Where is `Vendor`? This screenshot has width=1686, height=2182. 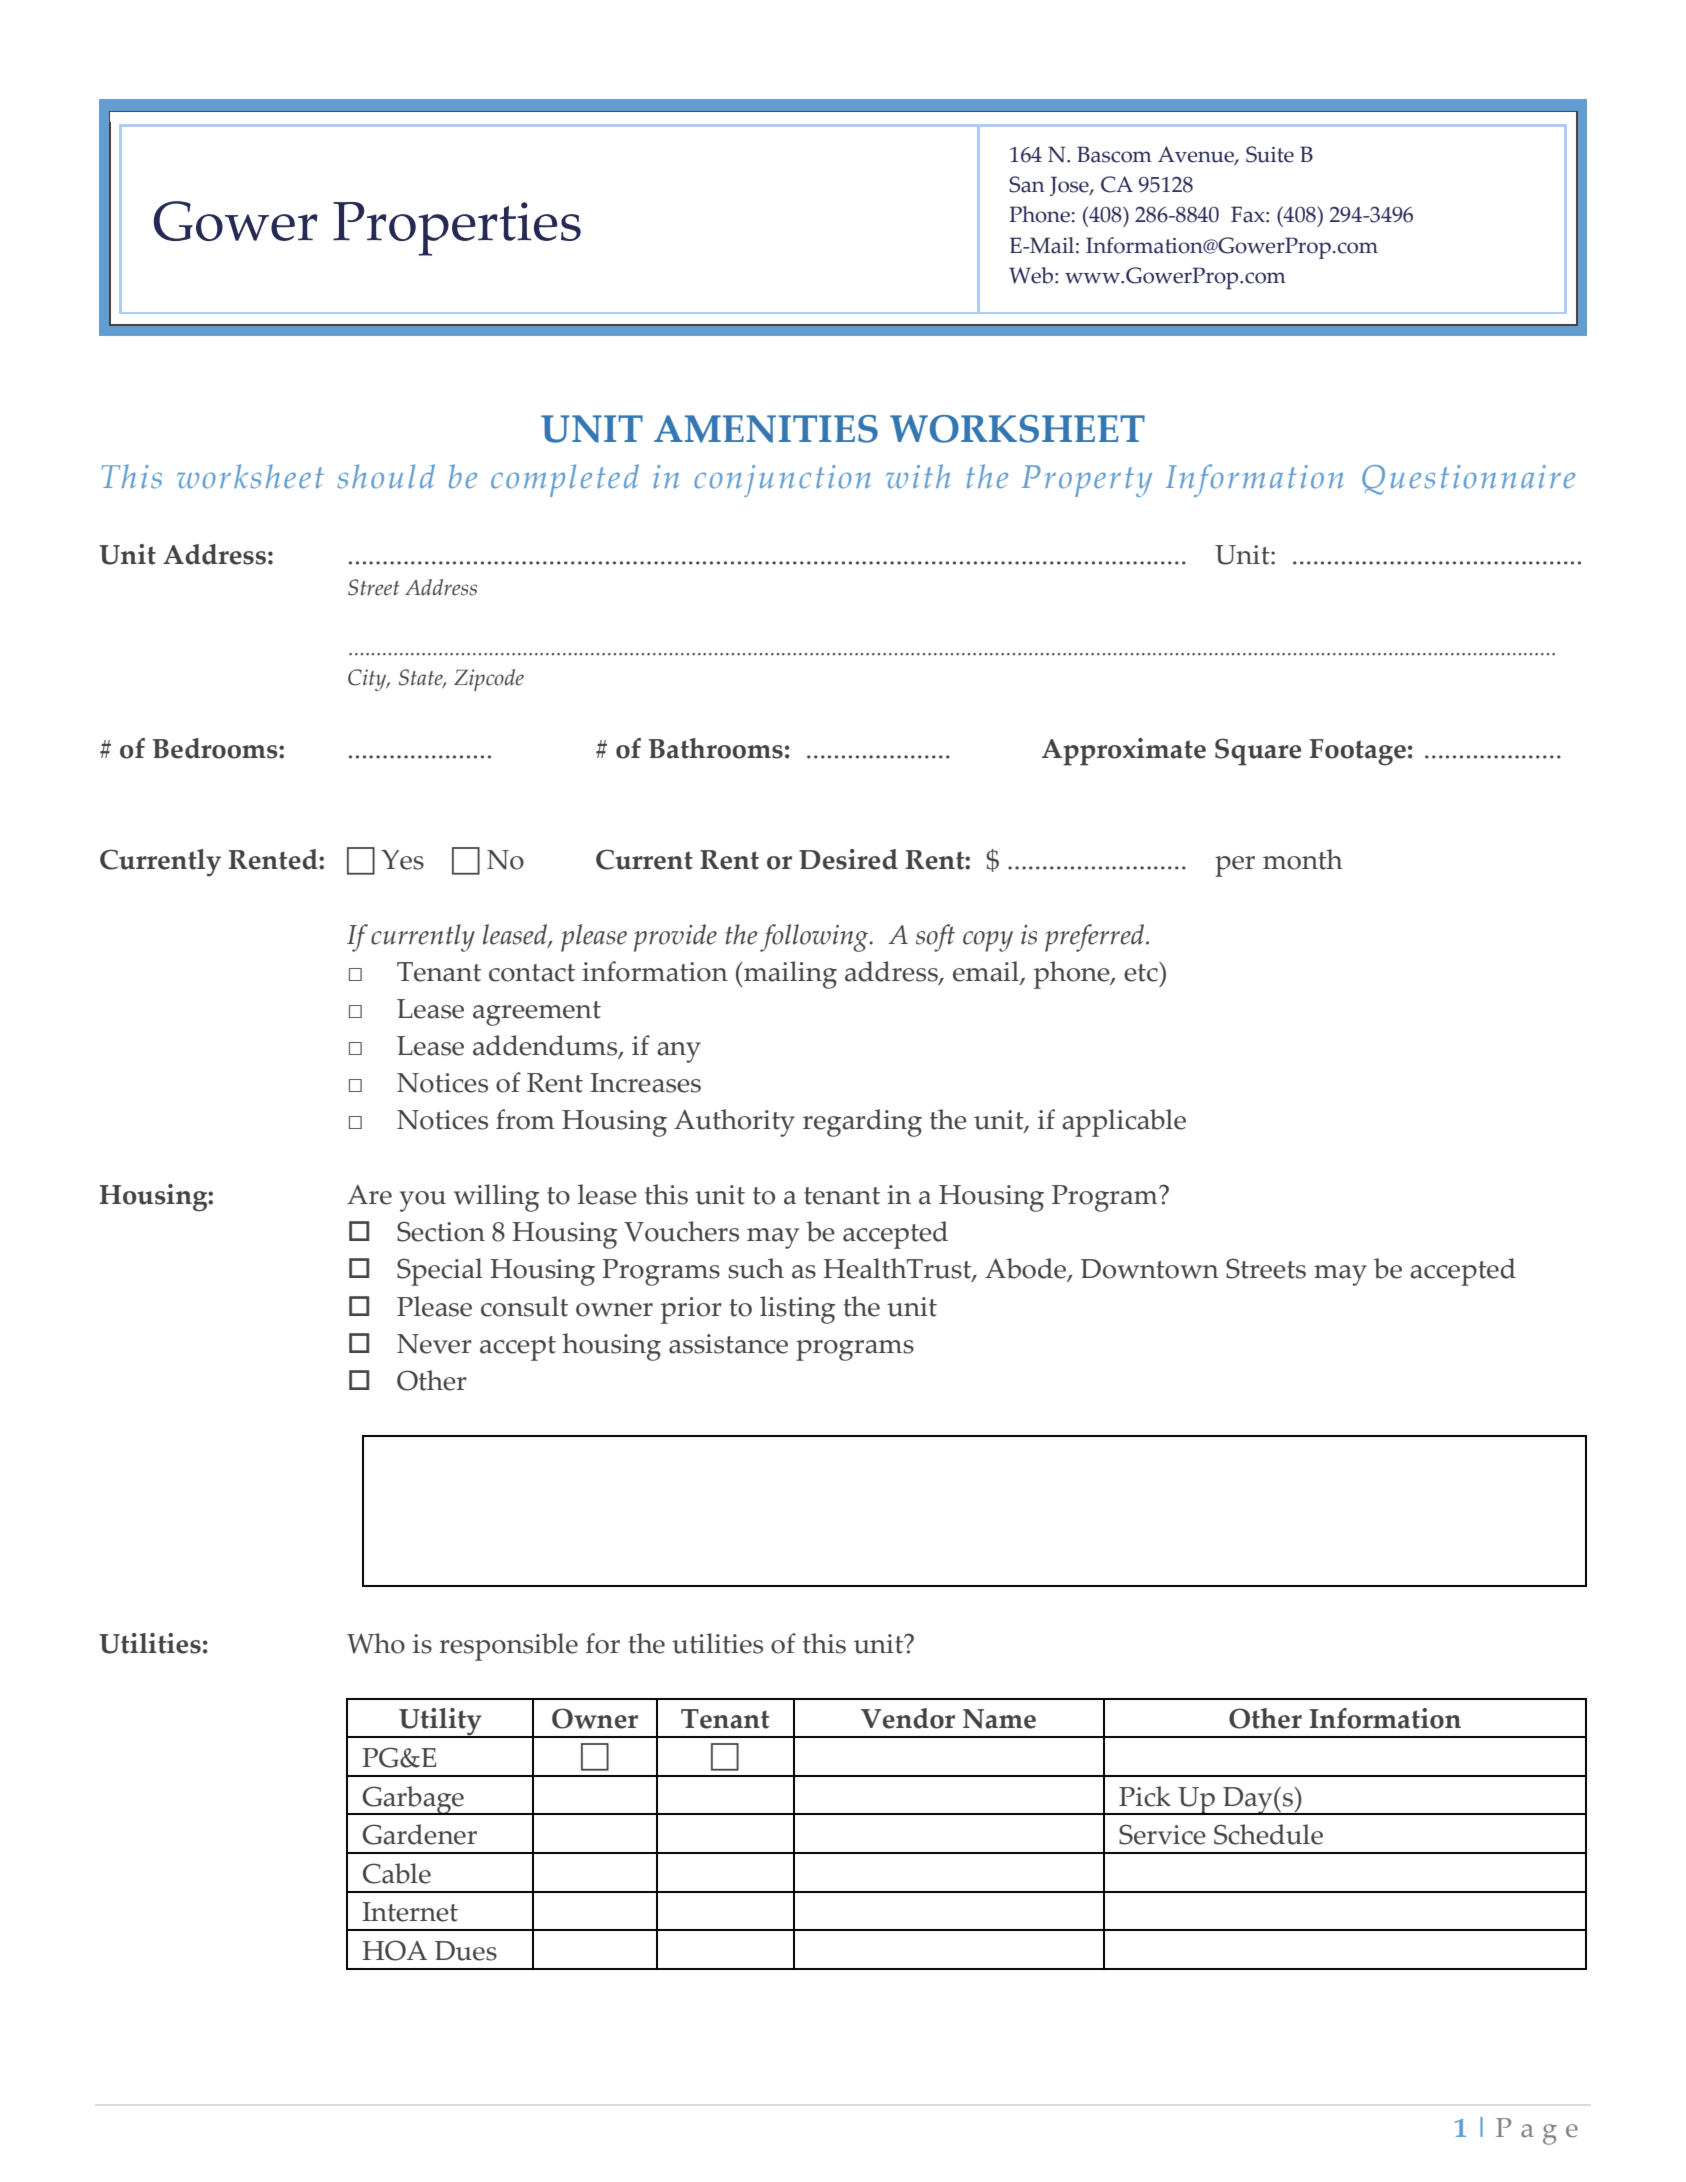
Vendor is located at coordinates (908, 1718).
